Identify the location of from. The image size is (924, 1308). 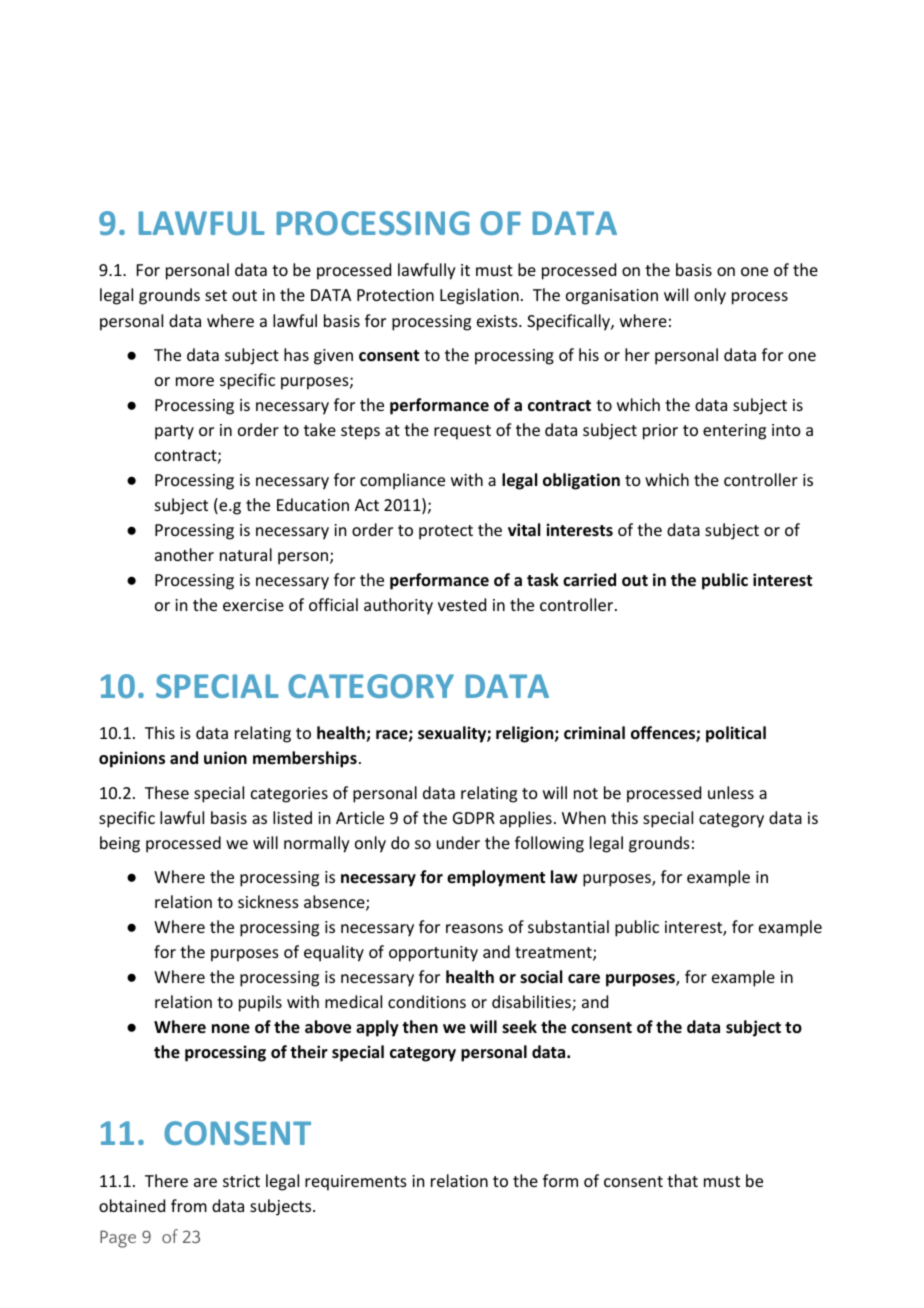
(189, 1205).
